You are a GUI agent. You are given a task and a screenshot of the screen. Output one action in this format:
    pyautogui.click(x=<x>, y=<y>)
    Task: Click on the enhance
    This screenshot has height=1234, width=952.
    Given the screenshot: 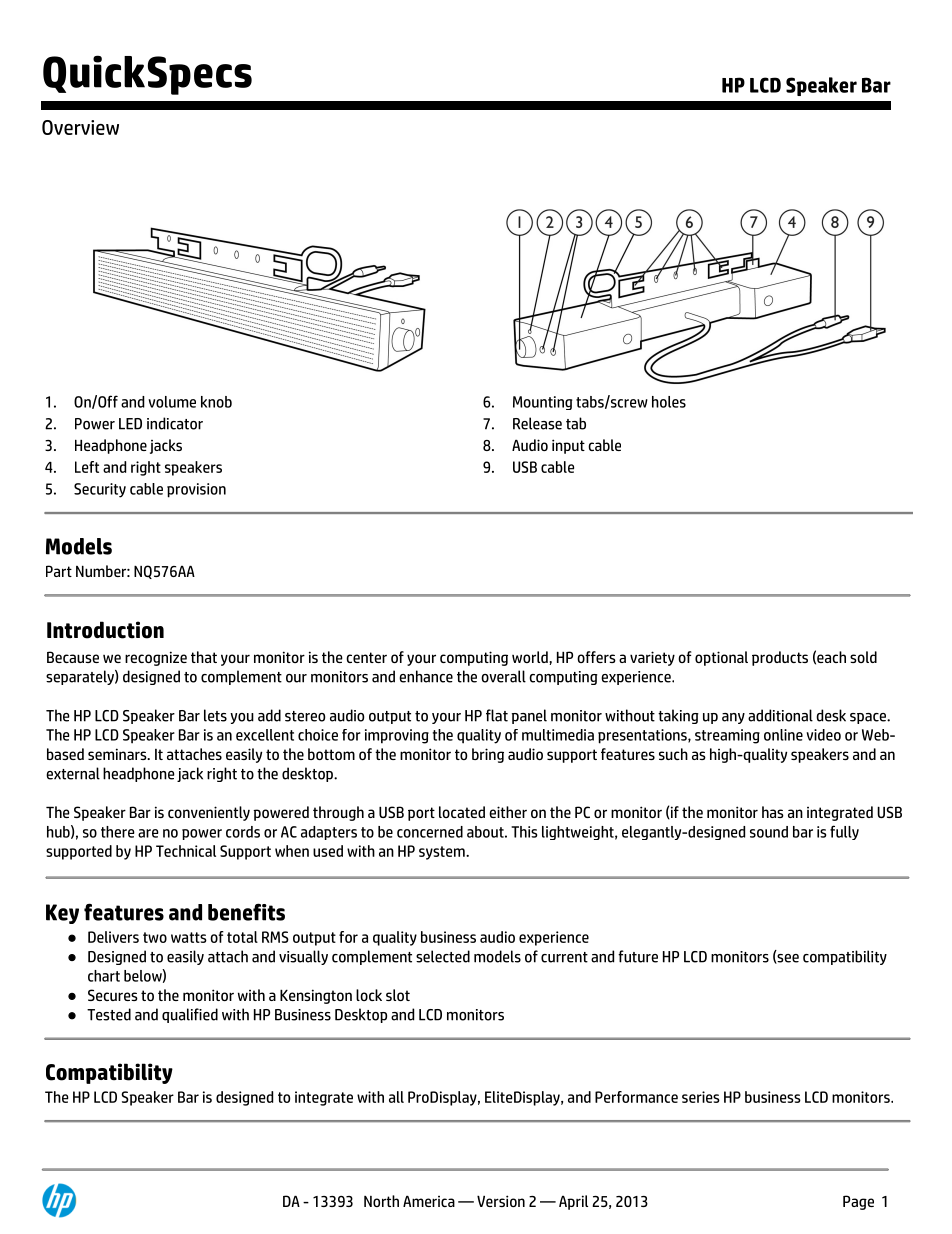 What is the action you would take?
    pyautogui.click(x=426, y=676)
